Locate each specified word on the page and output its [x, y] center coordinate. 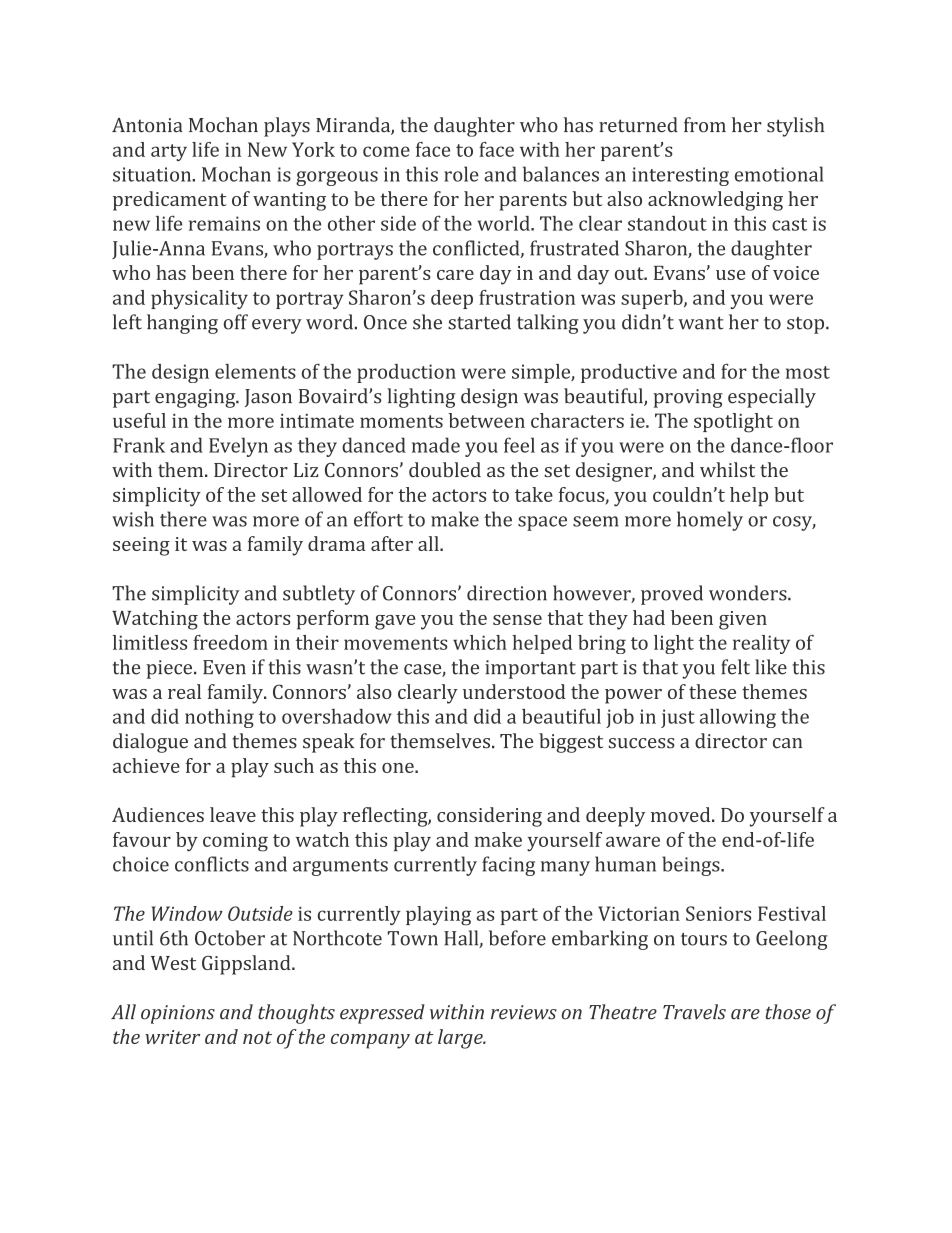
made [436, 445]
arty [169, 152]
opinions [178, 1014]
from [705, 125]
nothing [219, 718]
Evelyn [238, 447]
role [461, 174]
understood [514, 691]
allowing [738, 718]
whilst [727, 469]
